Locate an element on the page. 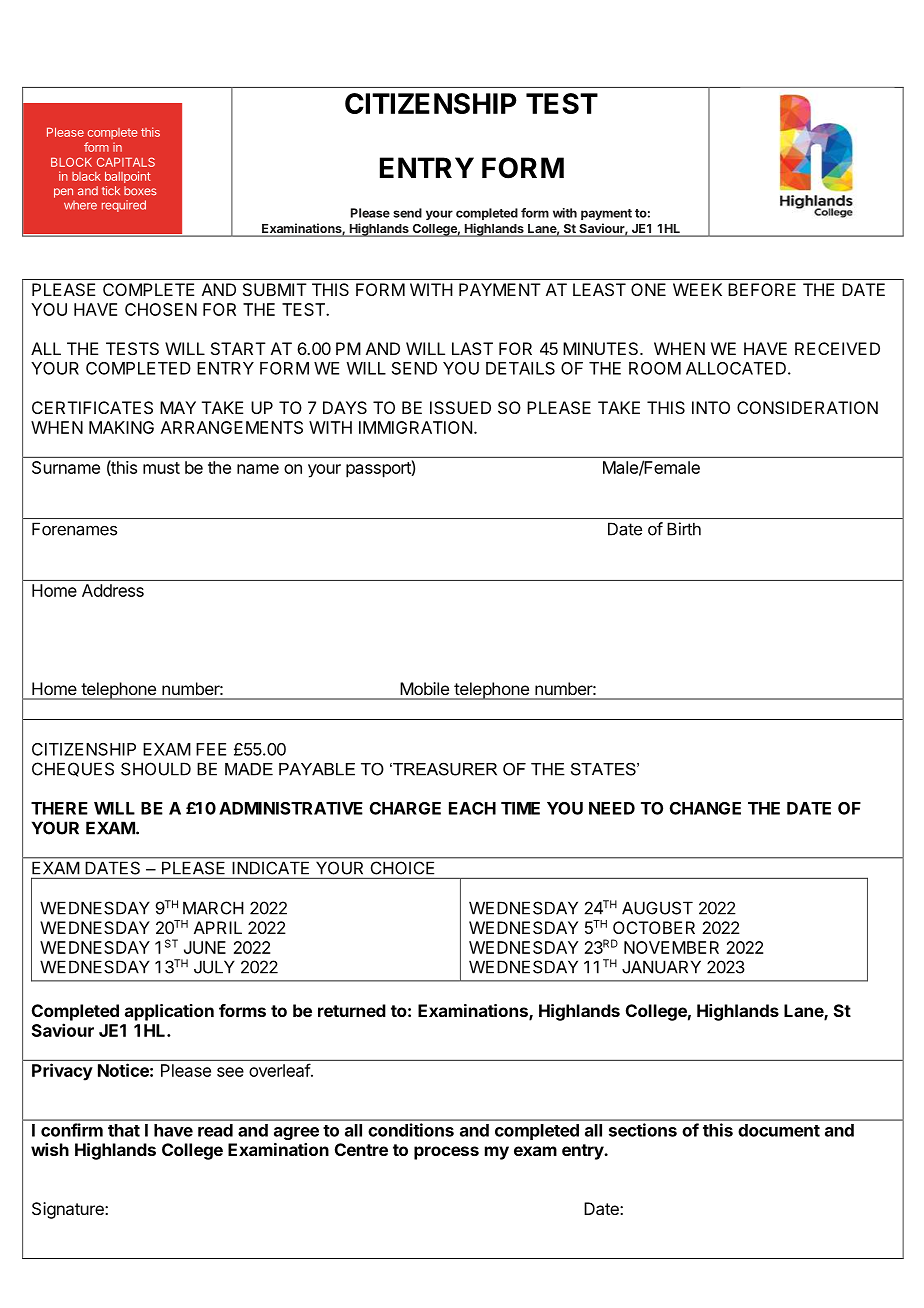 Image resolution: width=924 pixels, height=1308 pixels. that is located at coordinates (124, 1130).
